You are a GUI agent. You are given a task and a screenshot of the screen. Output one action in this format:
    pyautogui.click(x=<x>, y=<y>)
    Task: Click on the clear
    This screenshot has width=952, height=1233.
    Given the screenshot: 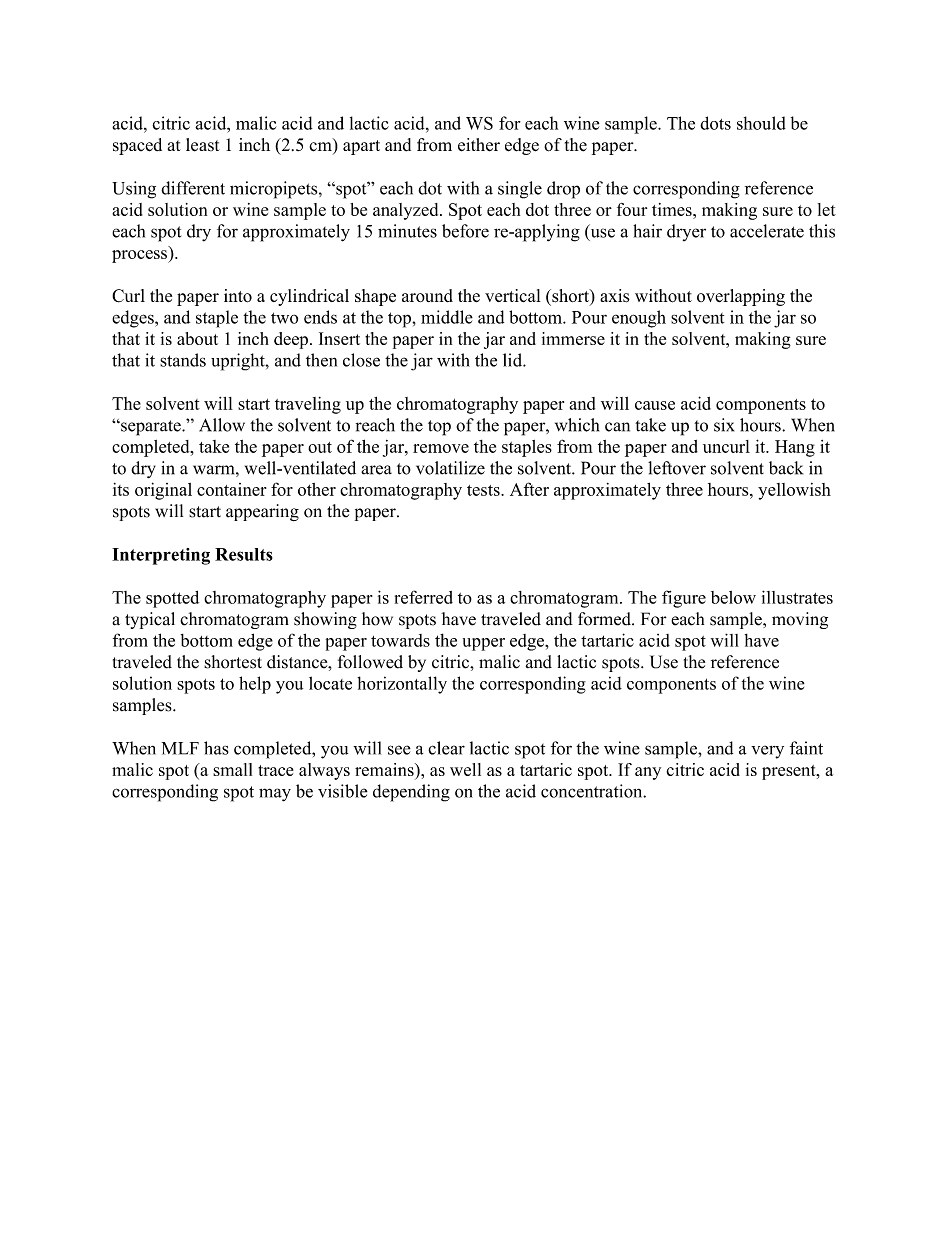 What is the action you would take?
    pyautogui.click(x=446, y=748)
